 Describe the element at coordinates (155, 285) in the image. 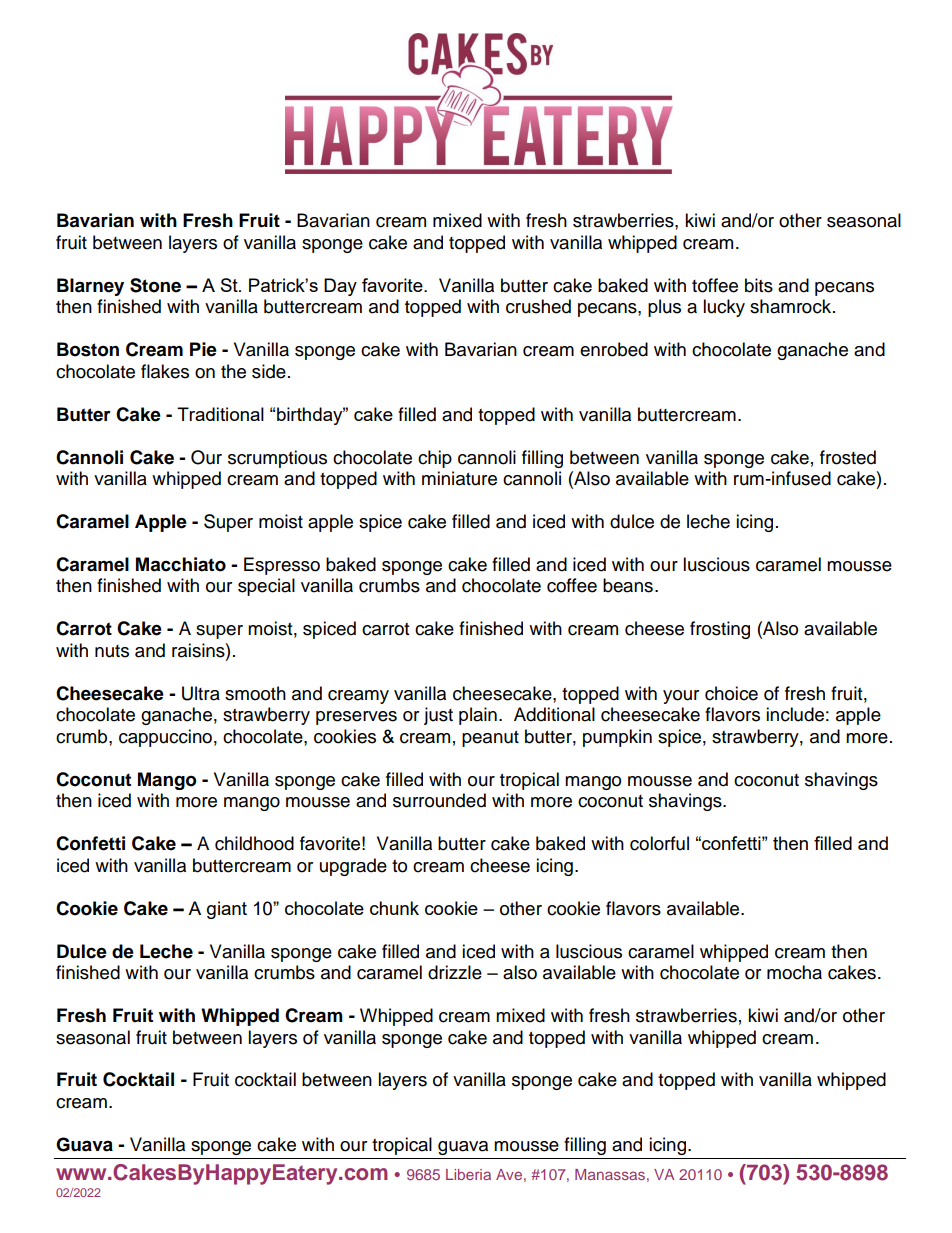

I see `Stone` at that location.
